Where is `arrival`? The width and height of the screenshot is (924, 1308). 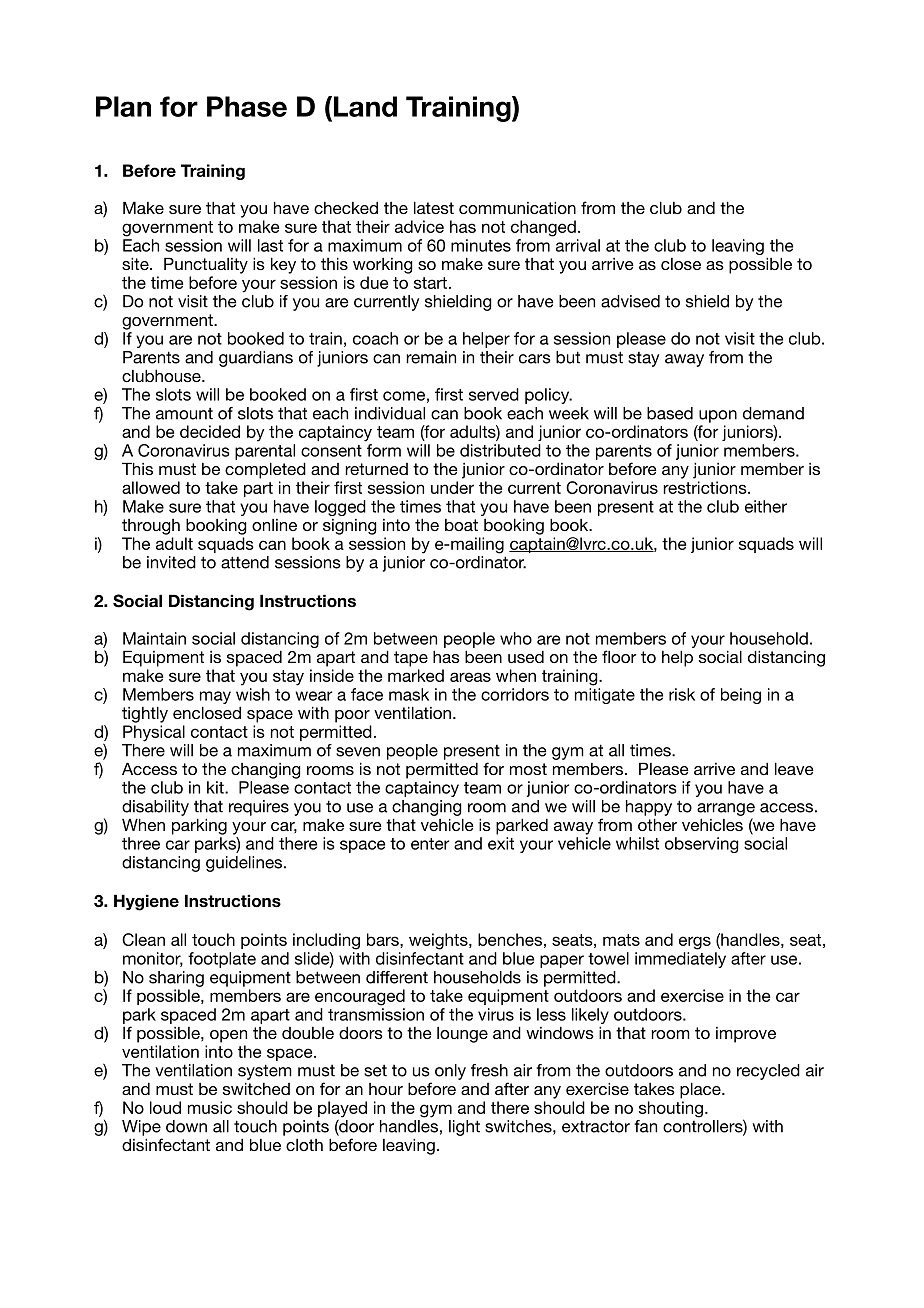
arrival is located at coordinates (578, 245).
